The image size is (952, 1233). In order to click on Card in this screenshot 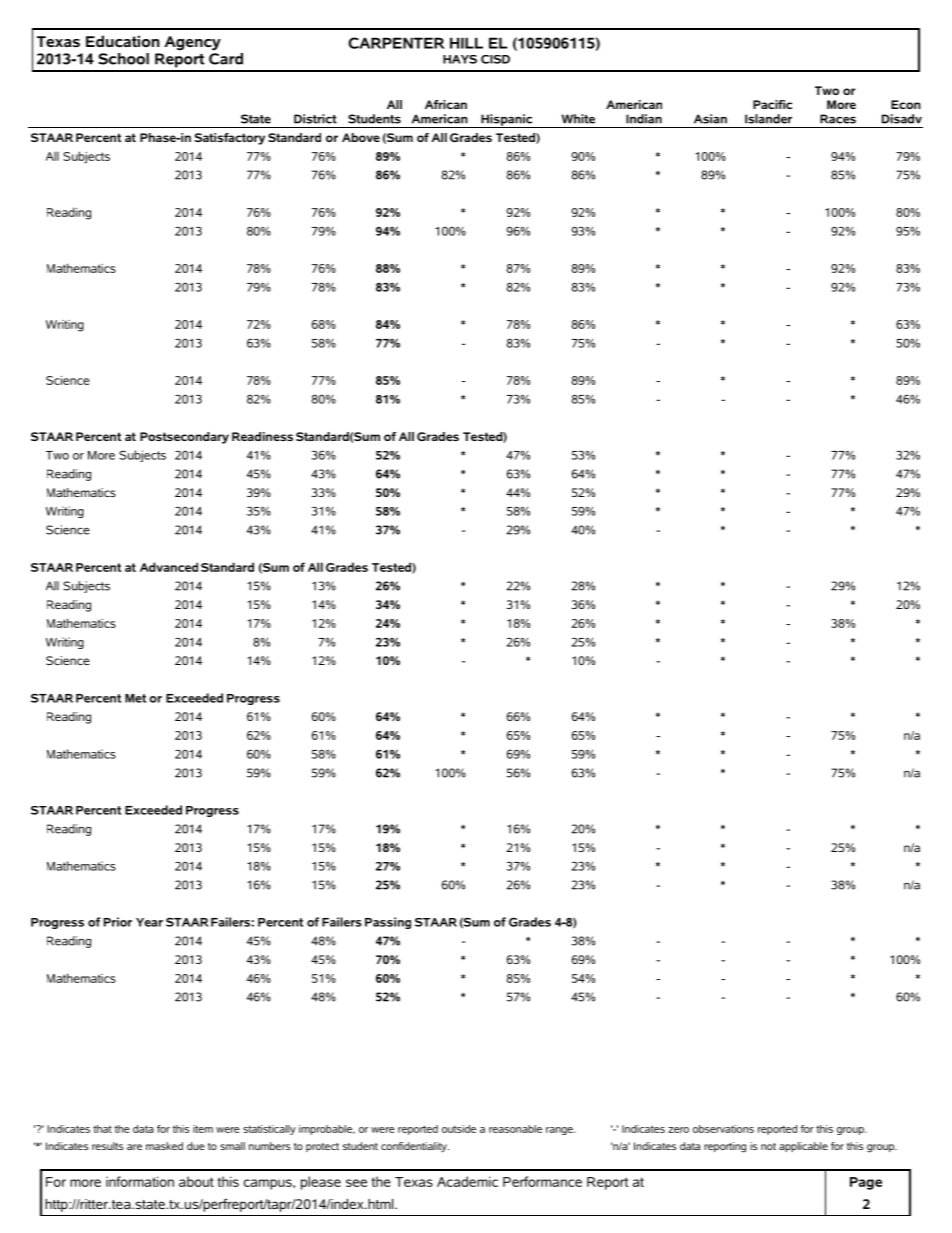, I will do `click(226, 57)`.
